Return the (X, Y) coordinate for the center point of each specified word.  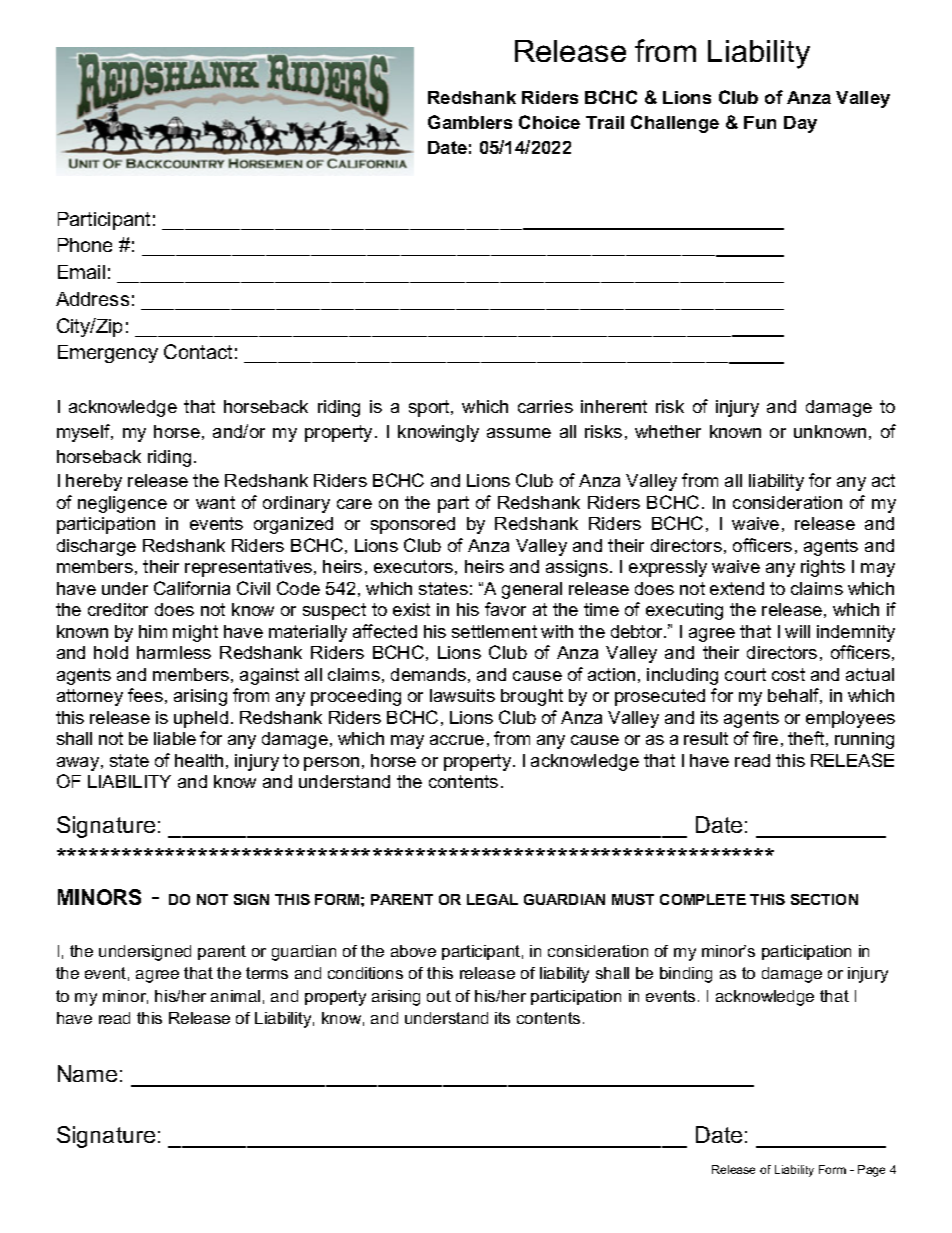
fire (765, 738)
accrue (457, 740)
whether (668, 431)
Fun (760, 122)
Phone (85, 245)
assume (519, 433)
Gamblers (470, 122)
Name (87, 1073)
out (439, 996)
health (199, 760)
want (215, 502)
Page (871, 1171)
